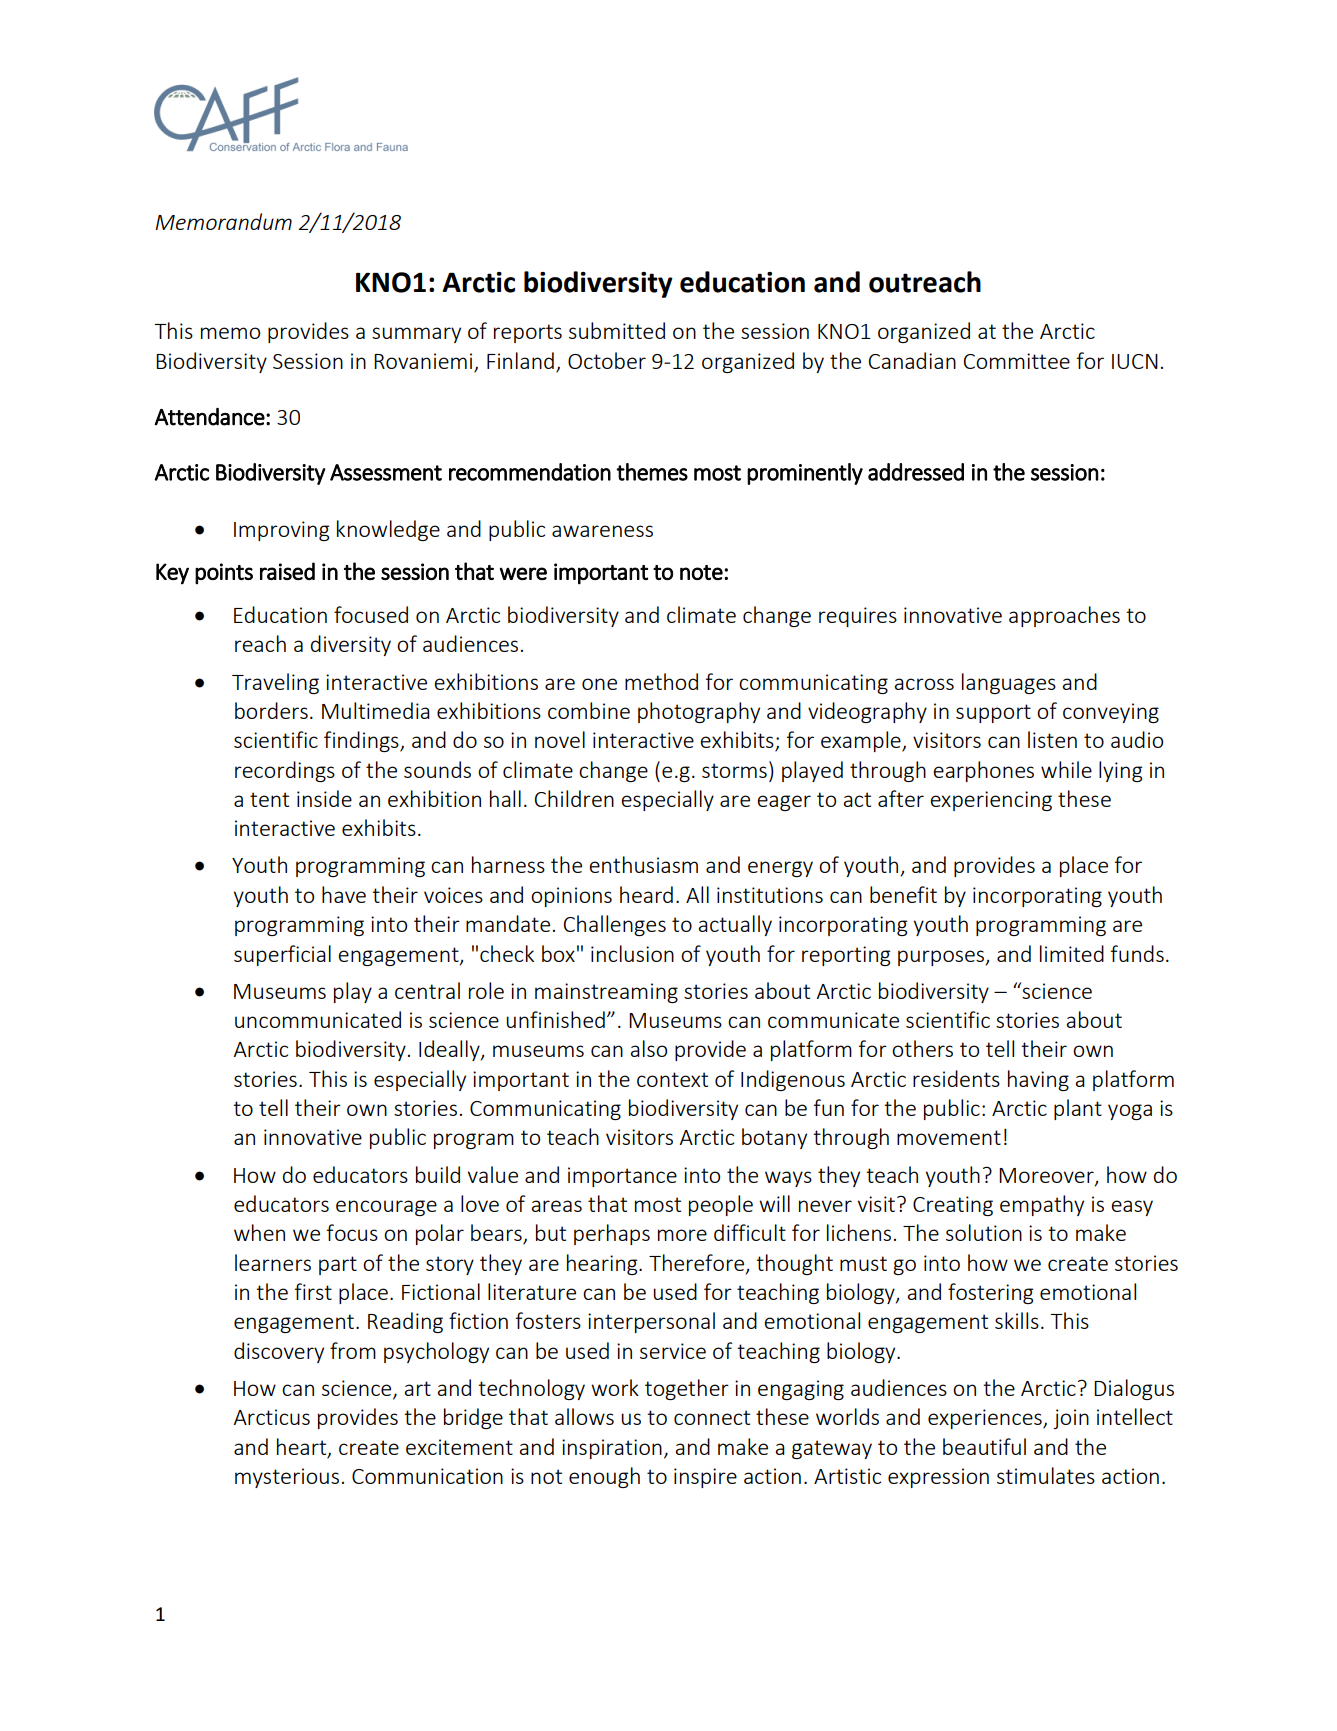 This screenshot has height=1731, width=1337. Describe the element at coordinates (622, 1177) in the screenshot. I see `importance` at that location.
